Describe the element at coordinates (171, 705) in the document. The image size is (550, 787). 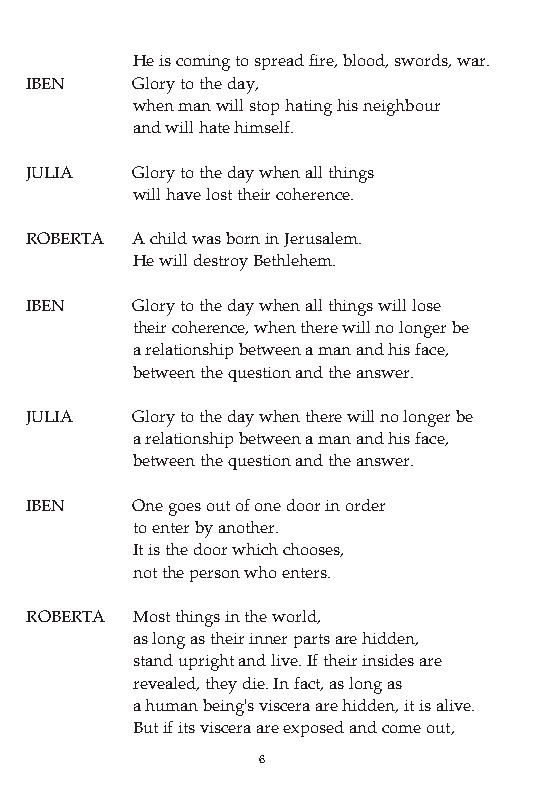
I see `human` at that location.
